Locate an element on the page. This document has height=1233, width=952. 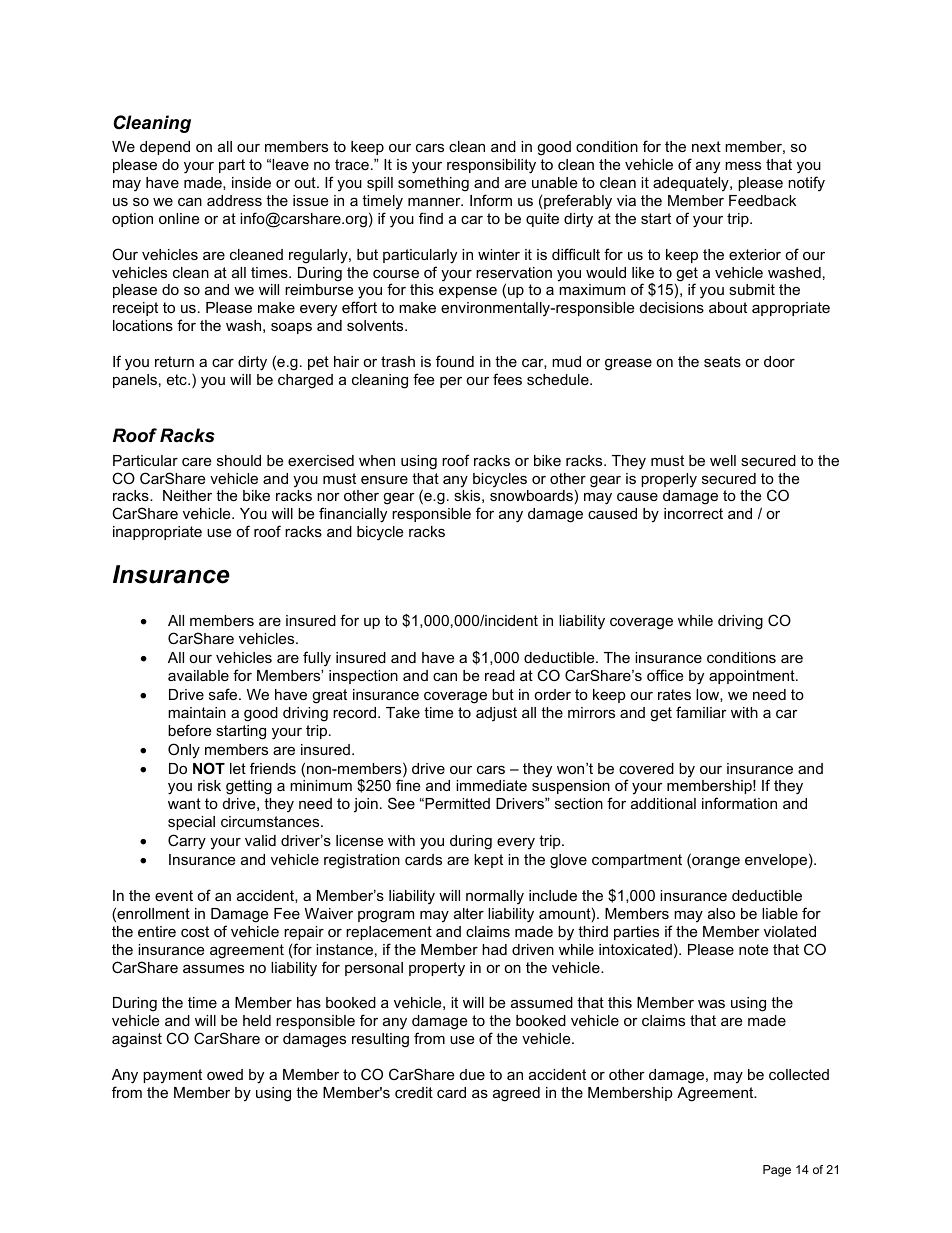
Neither is located at coordinates (187, 495).
